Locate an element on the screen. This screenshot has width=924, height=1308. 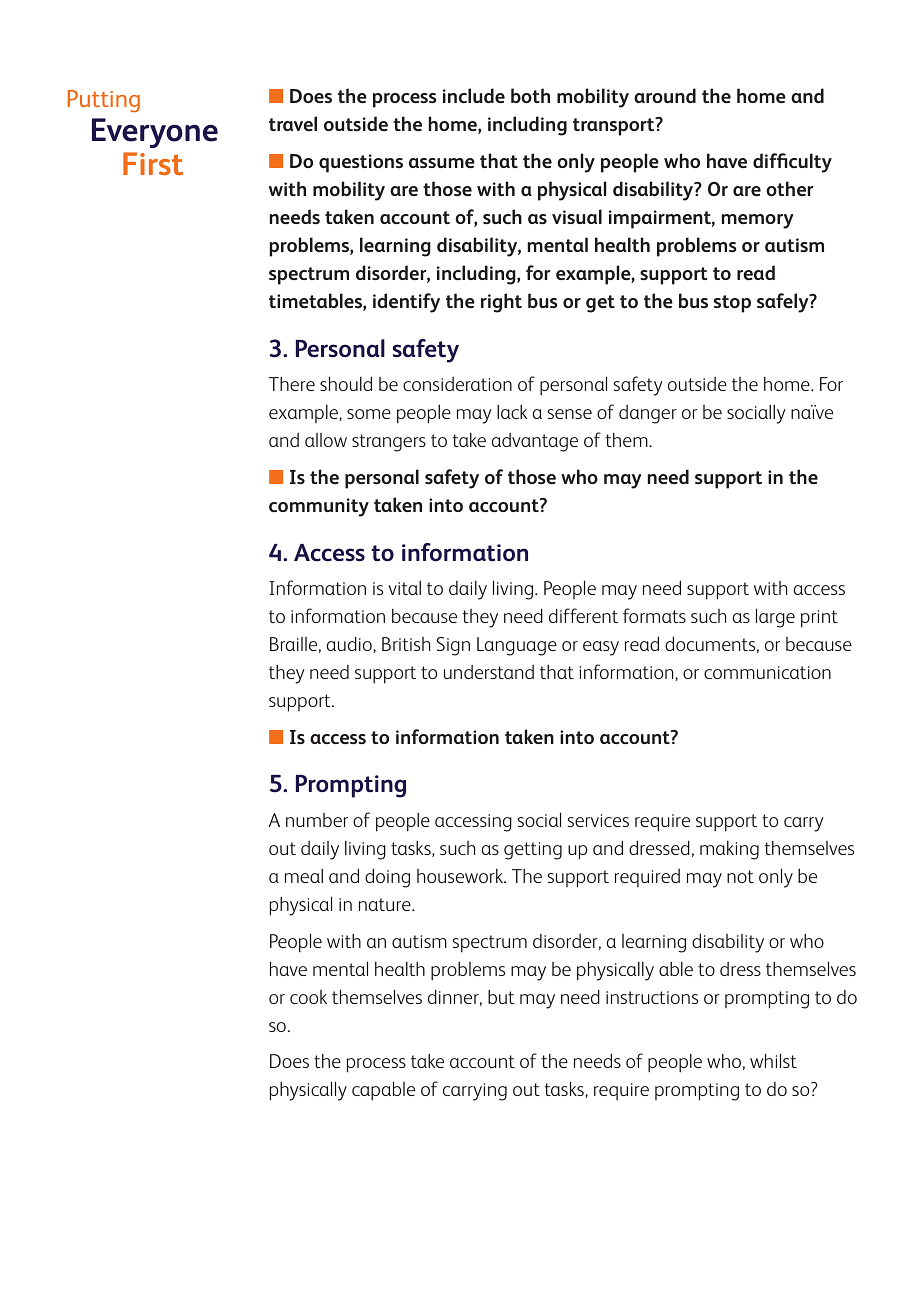
large is located at coordinates (775, 618).
